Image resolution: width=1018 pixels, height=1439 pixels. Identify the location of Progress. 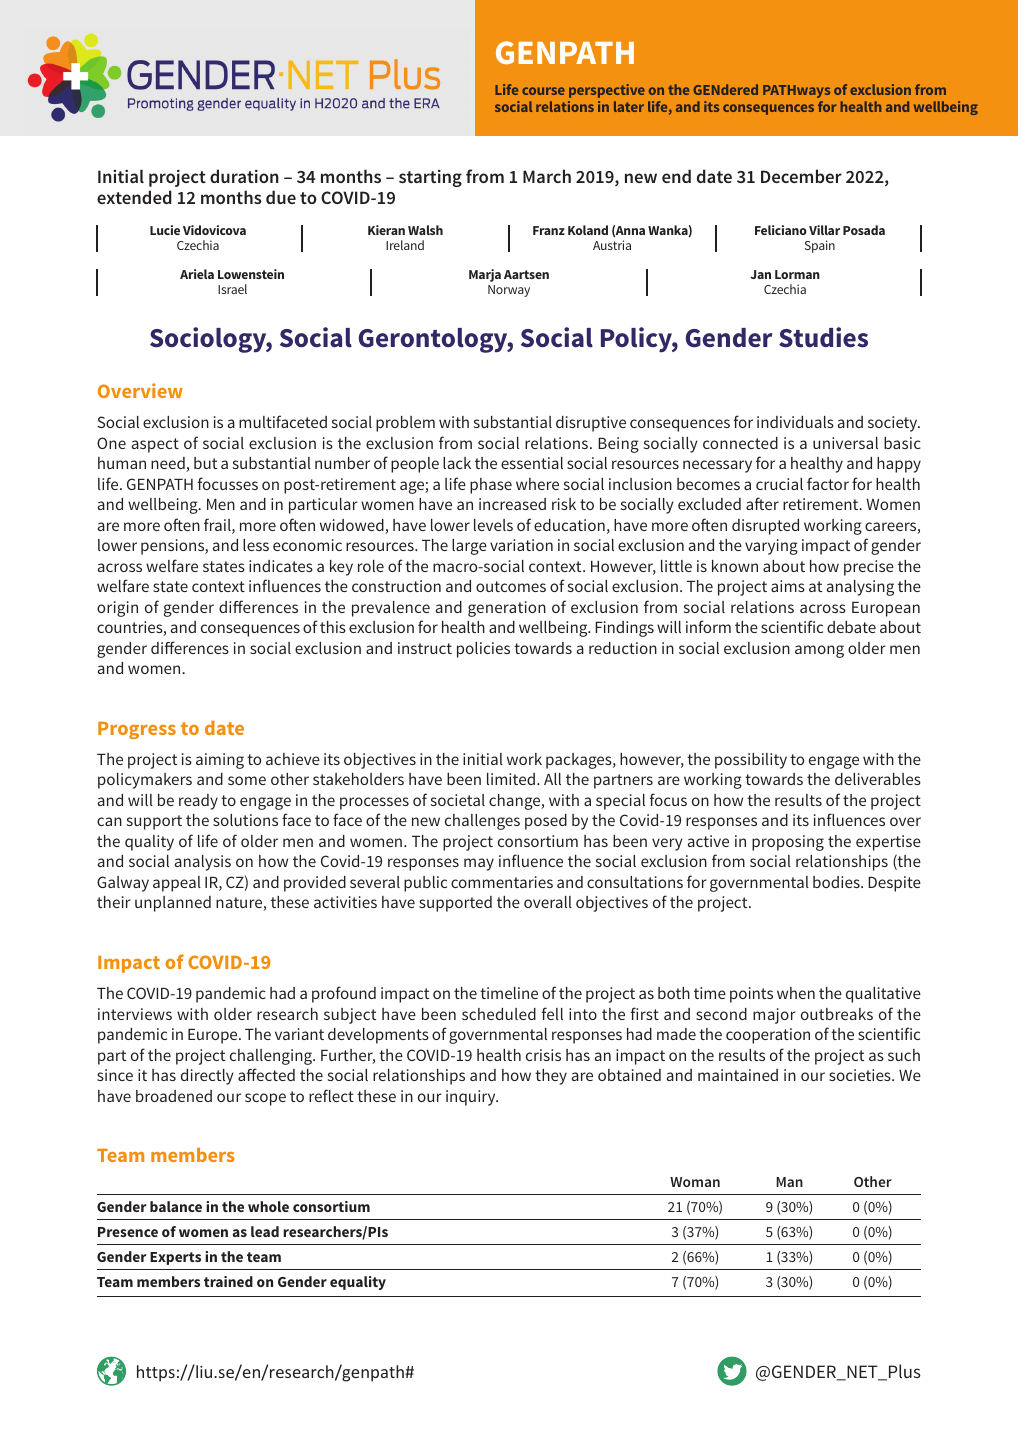
(137, 730).
